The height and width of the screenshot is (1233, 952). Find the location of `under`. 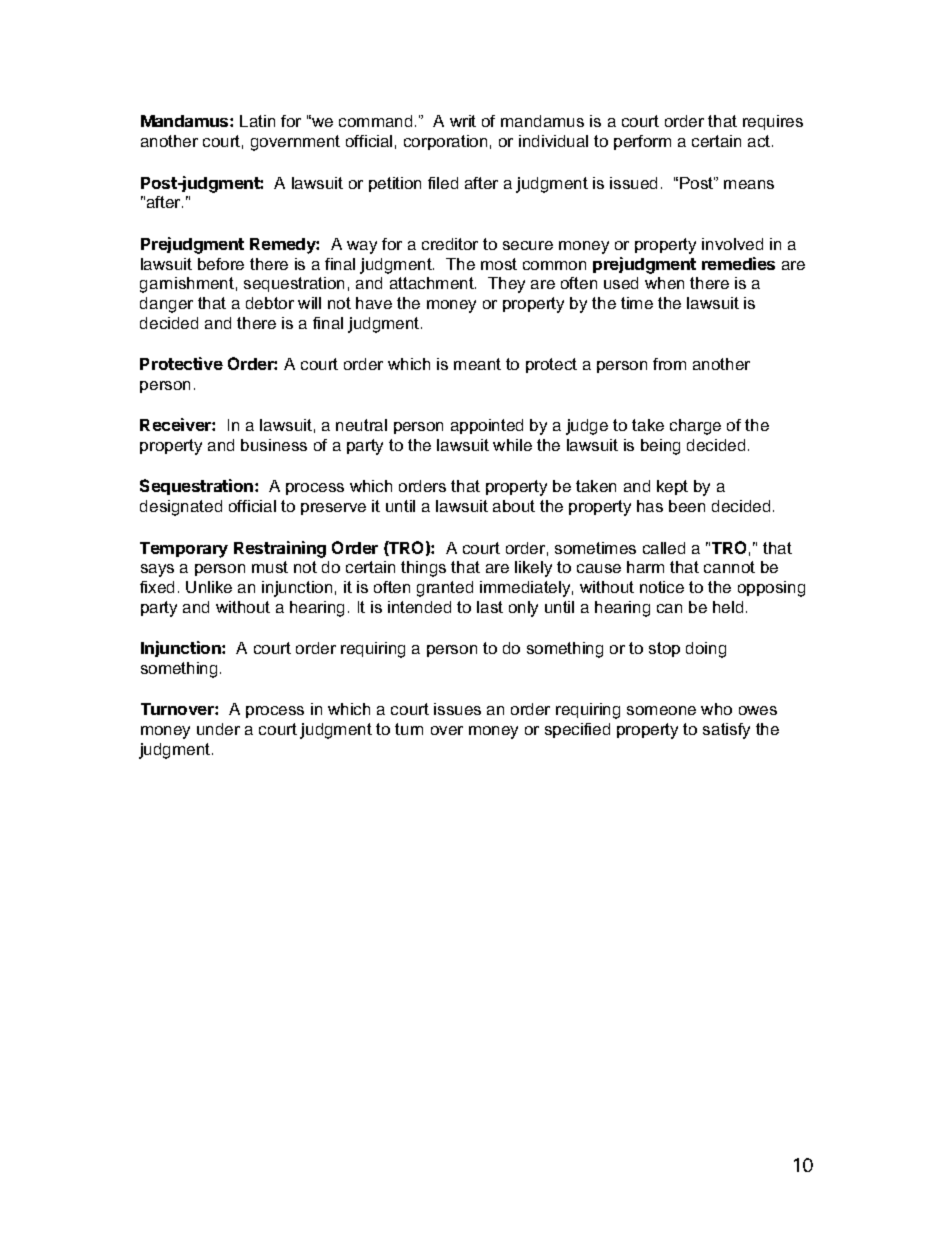

under is located at coordinates (218, 729).
